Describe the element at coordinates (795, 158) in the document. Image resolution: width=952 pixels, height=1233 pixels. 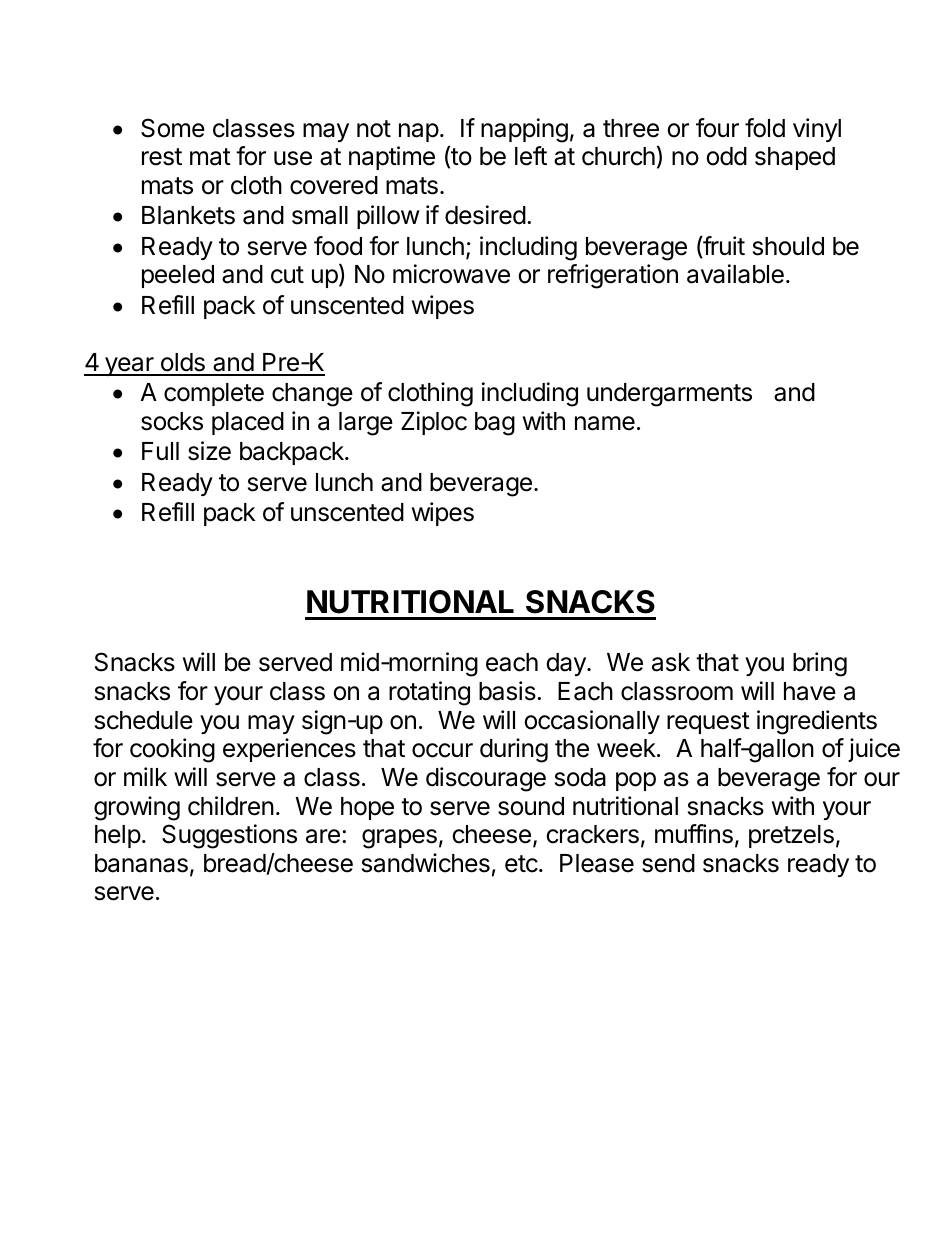
I see `shaped` at that location.
